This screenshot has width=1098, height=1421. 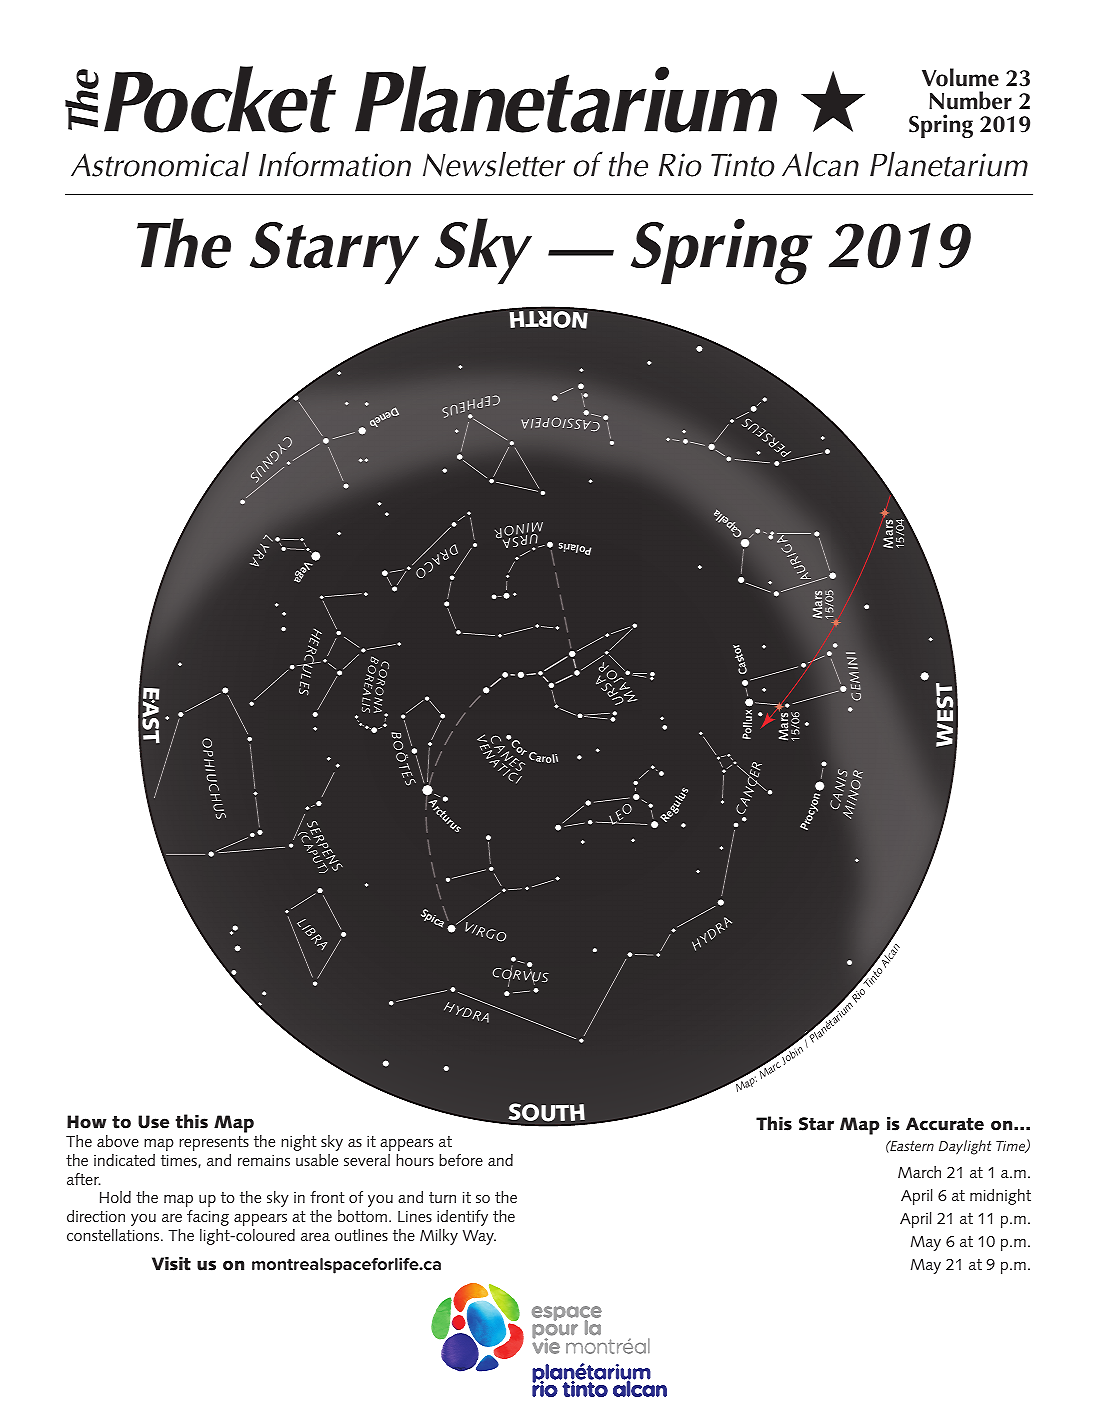 What do you see at coordinates (970, 100) in the screenshot?
I see `Number` at bounding box center [970, 100].
